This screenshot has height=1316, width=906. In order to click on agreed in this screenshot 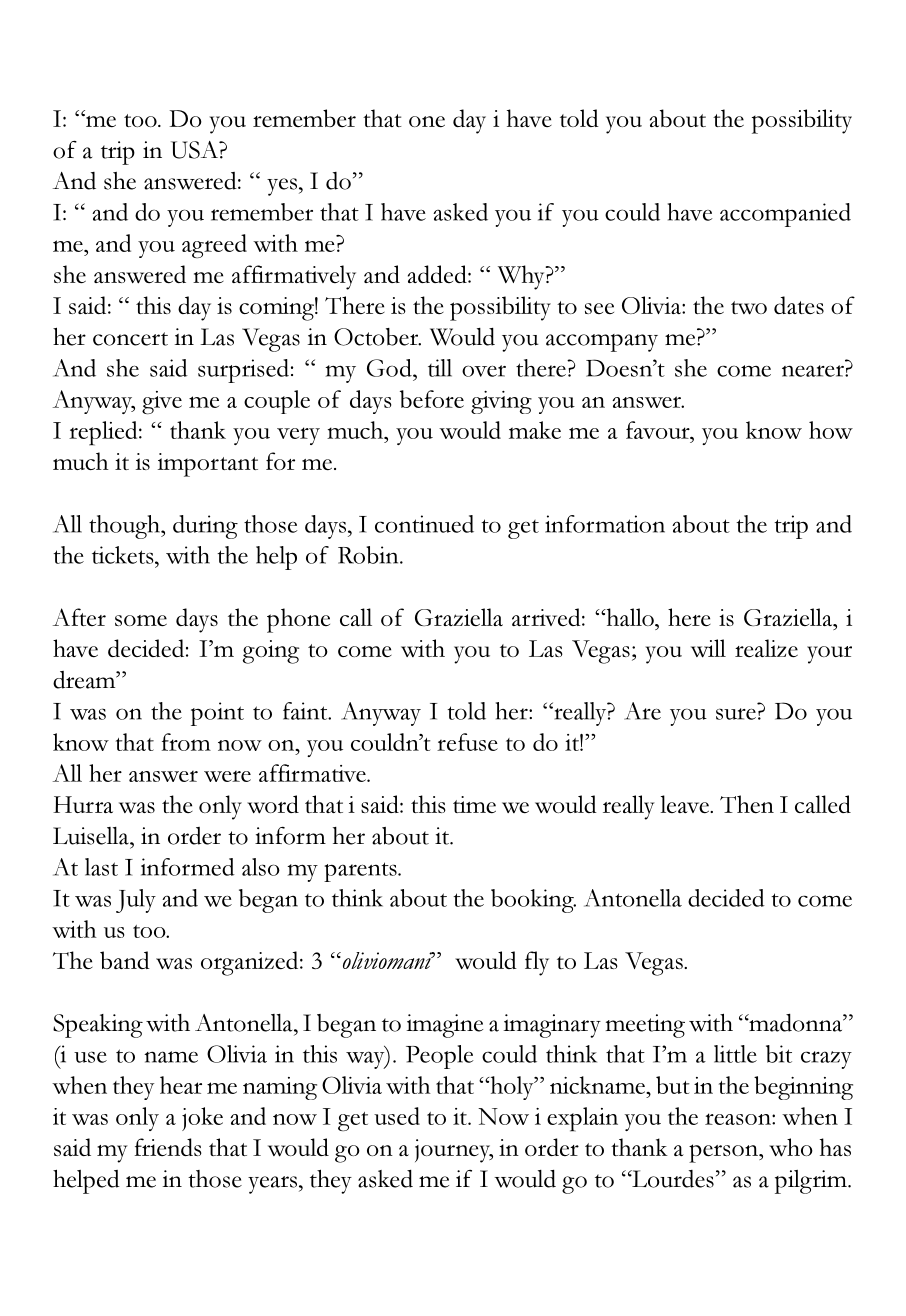, I will do `click(214, 246)`.
